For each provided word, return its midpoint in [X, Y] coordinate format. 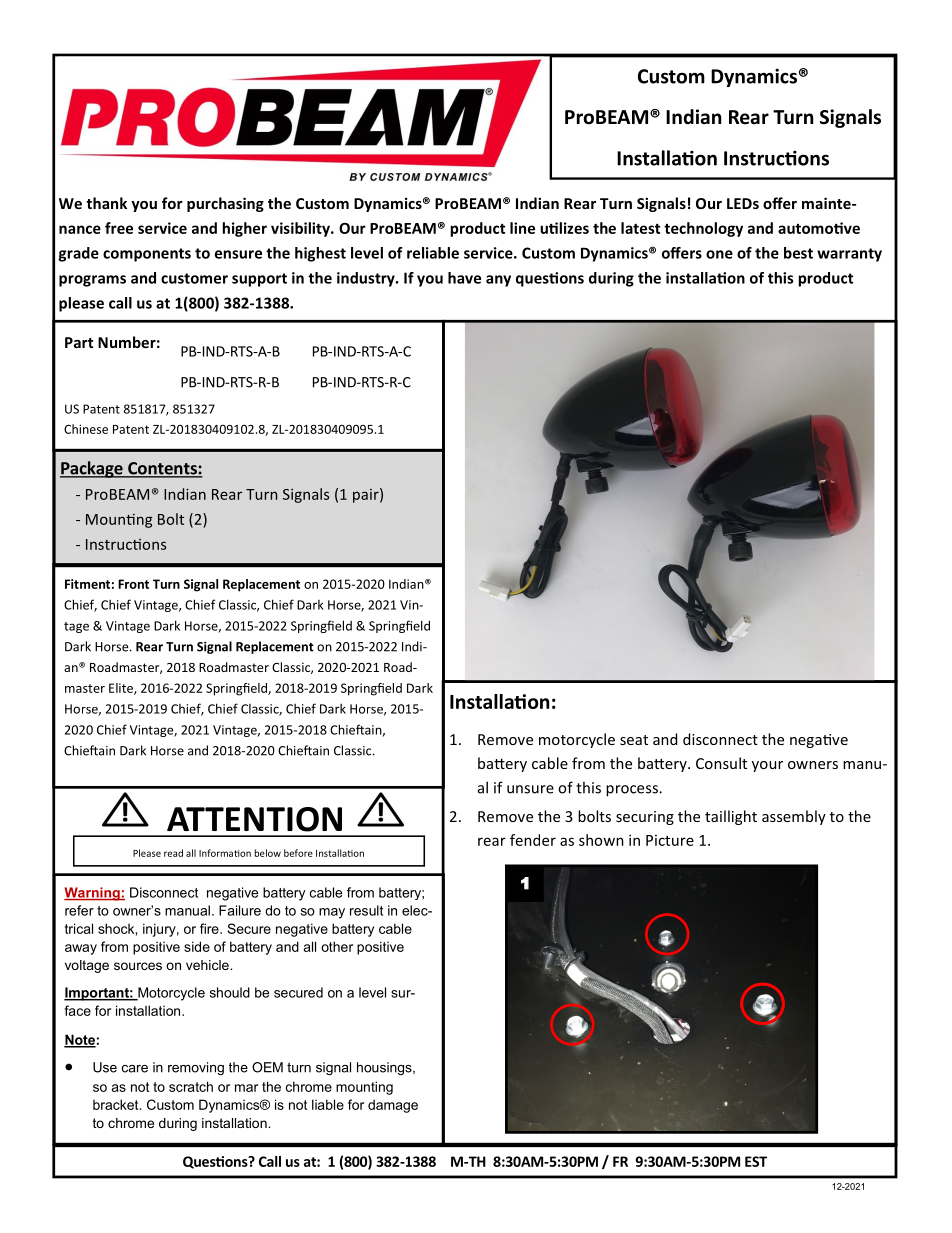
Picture [670, 840]
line [522, 228]
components [147, 255]
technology [703, 229]
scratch [191, 1086]
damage [393, 1106]
